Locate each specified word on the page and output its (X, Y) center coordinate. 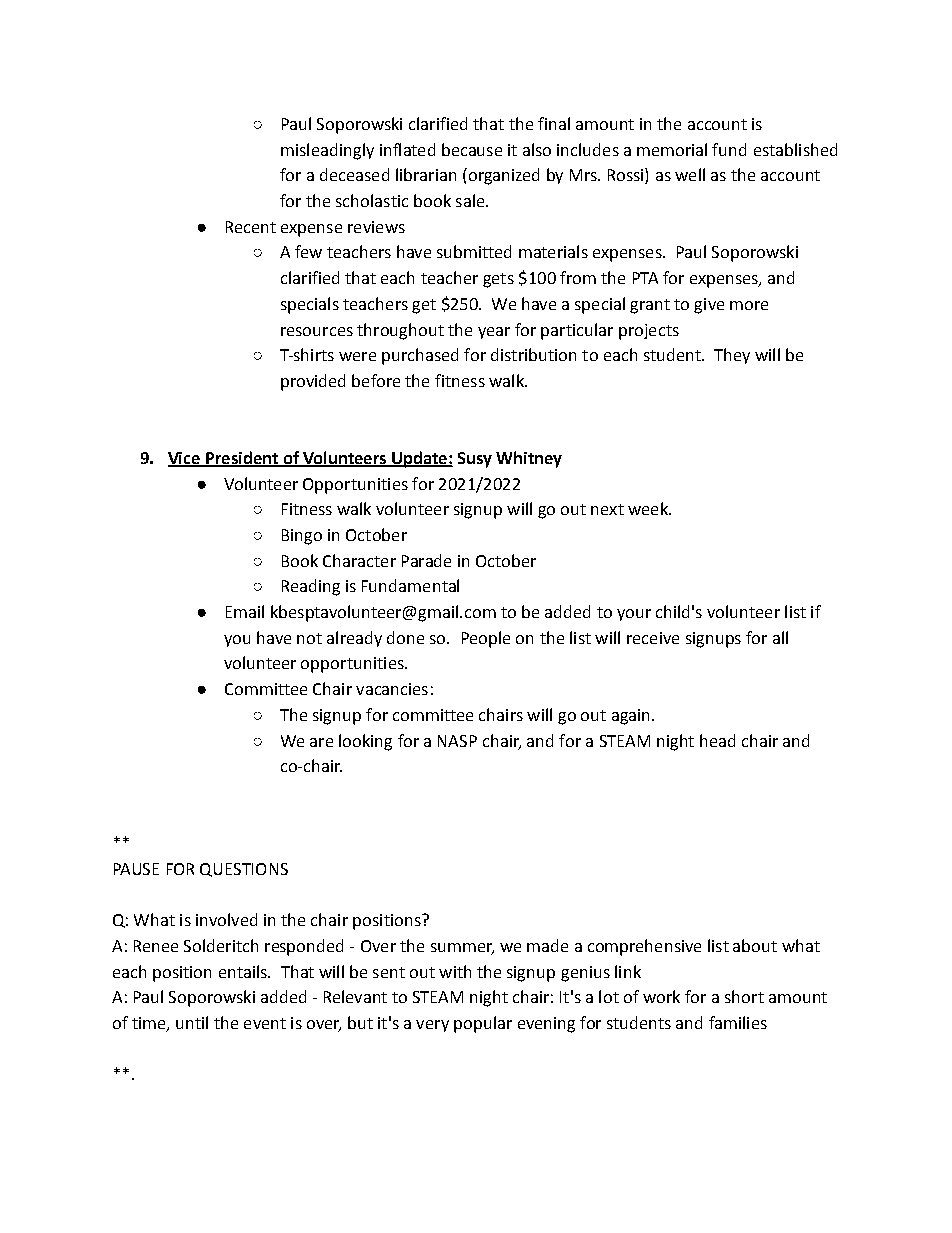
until (192, 1022)
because (472, 149)
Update (419, 459)
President (242, 459)
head (717, 740)
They (732, 356)
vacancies (392, 689)
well (690, 174)
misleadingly (327, 151)
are (321, 742)
